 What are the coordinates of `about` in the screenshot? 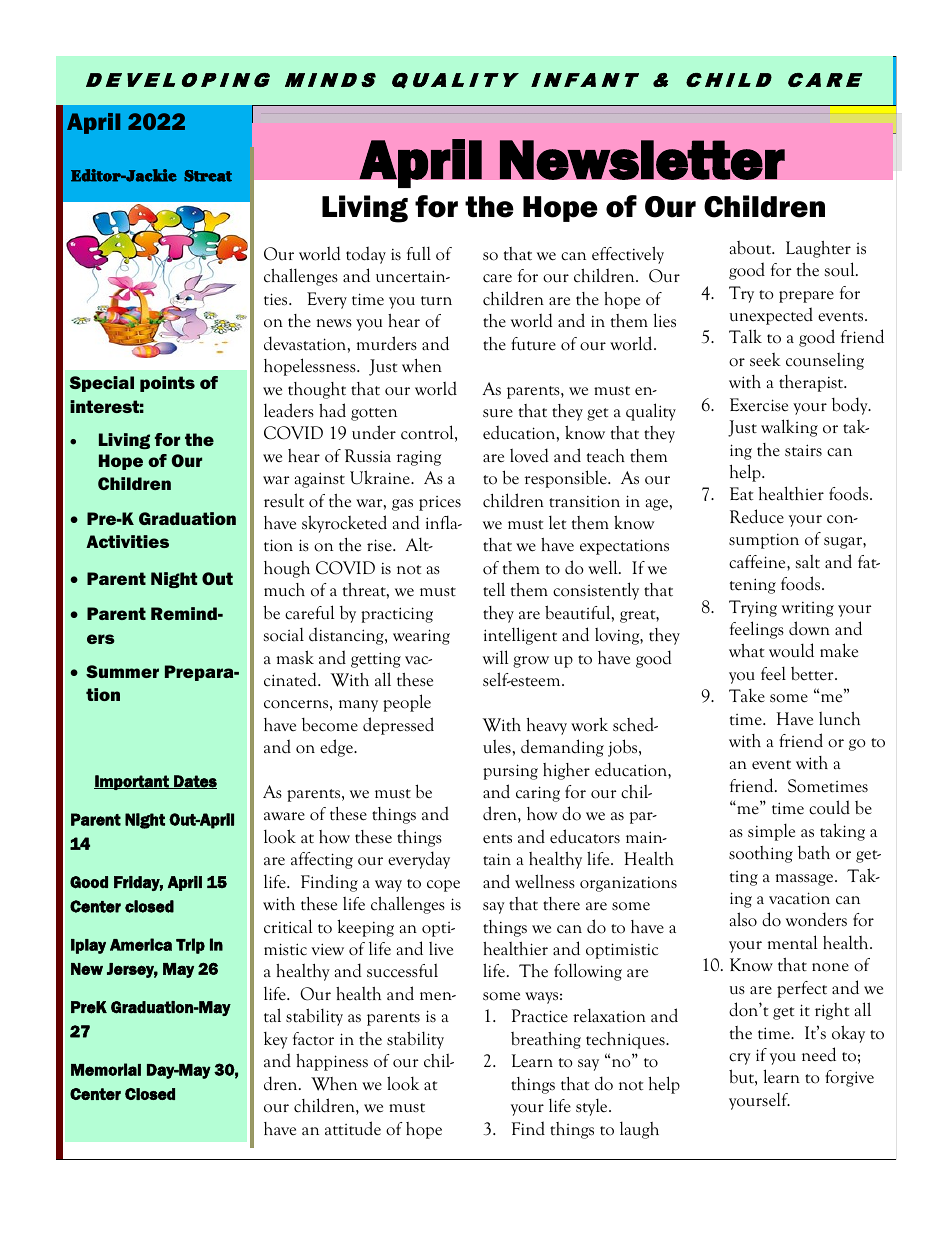 It's located at (752, 248).
